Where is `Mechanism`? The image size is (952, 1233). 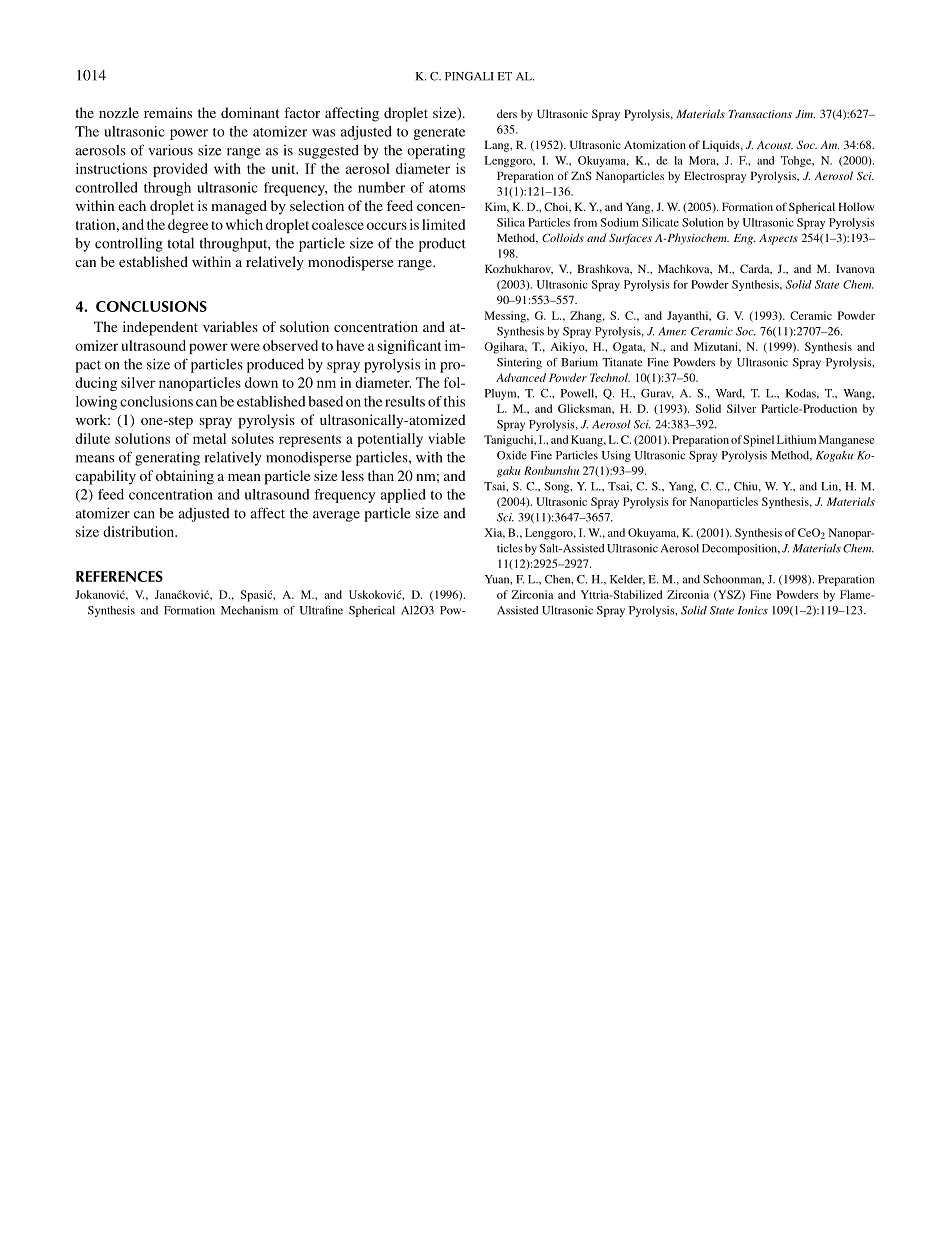 Mechanism is located at coordinates (249, 610).
